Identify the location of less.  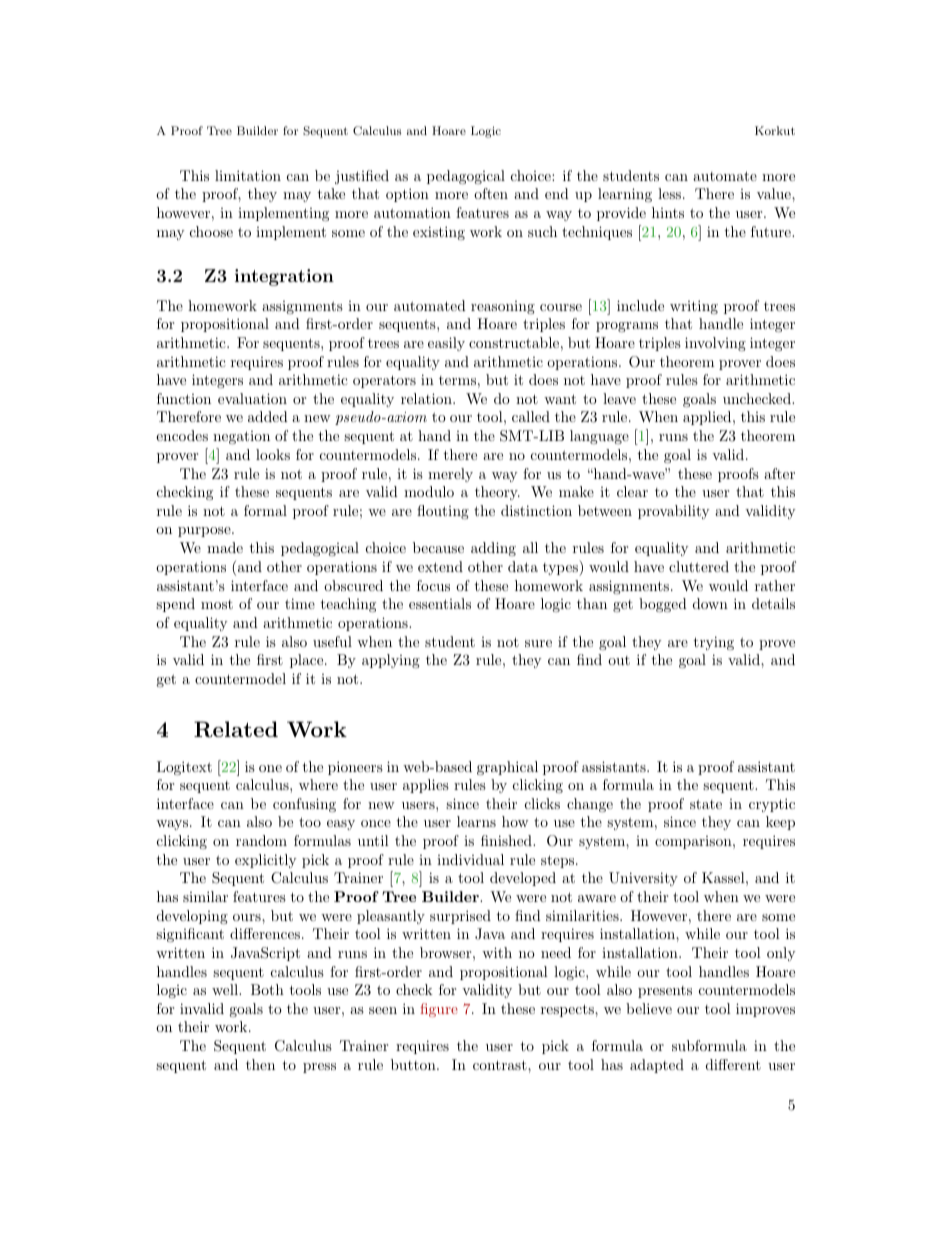
(669, 193).
